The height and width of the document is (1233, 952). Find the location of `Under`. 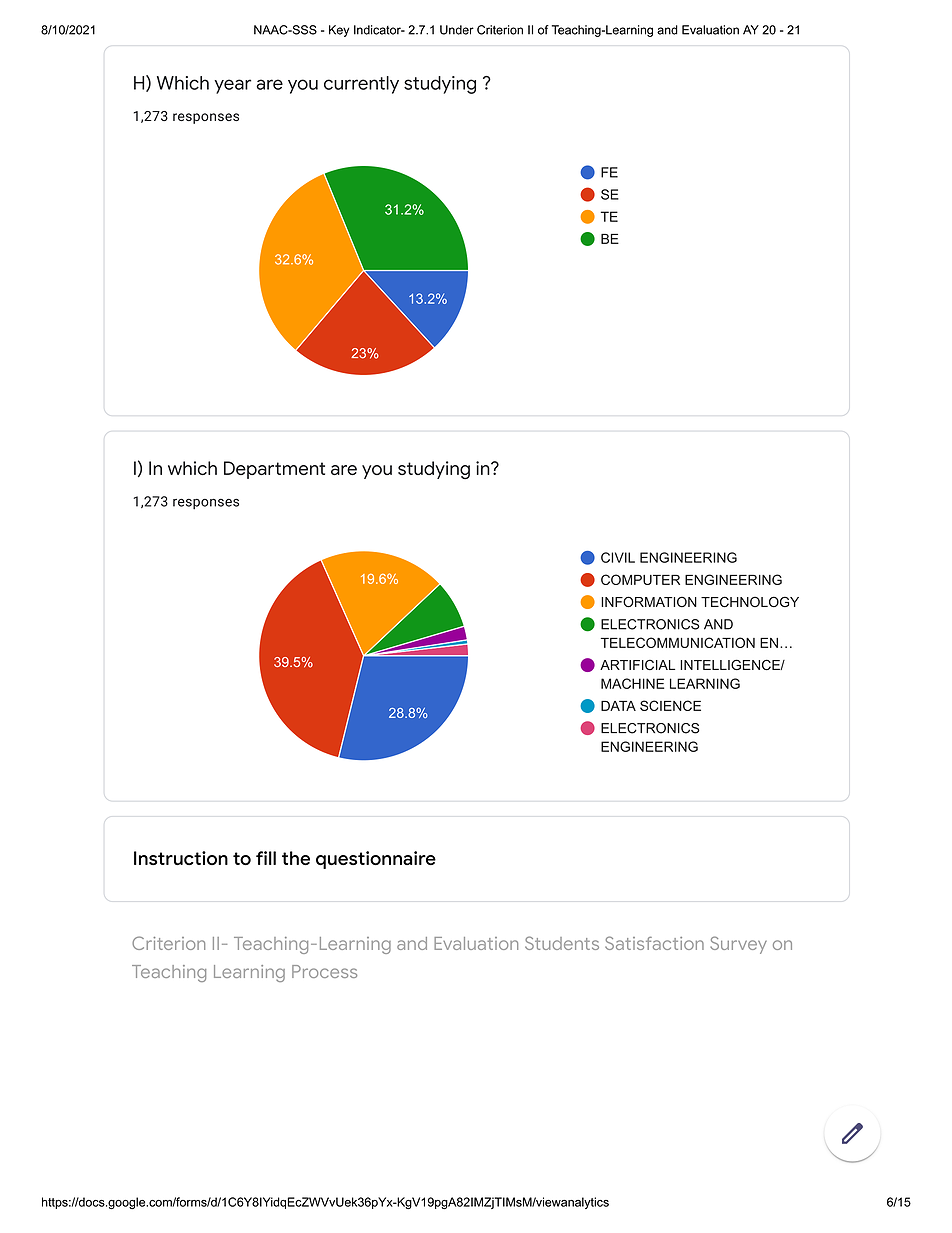

Under is located at coordinates (457, 30).
